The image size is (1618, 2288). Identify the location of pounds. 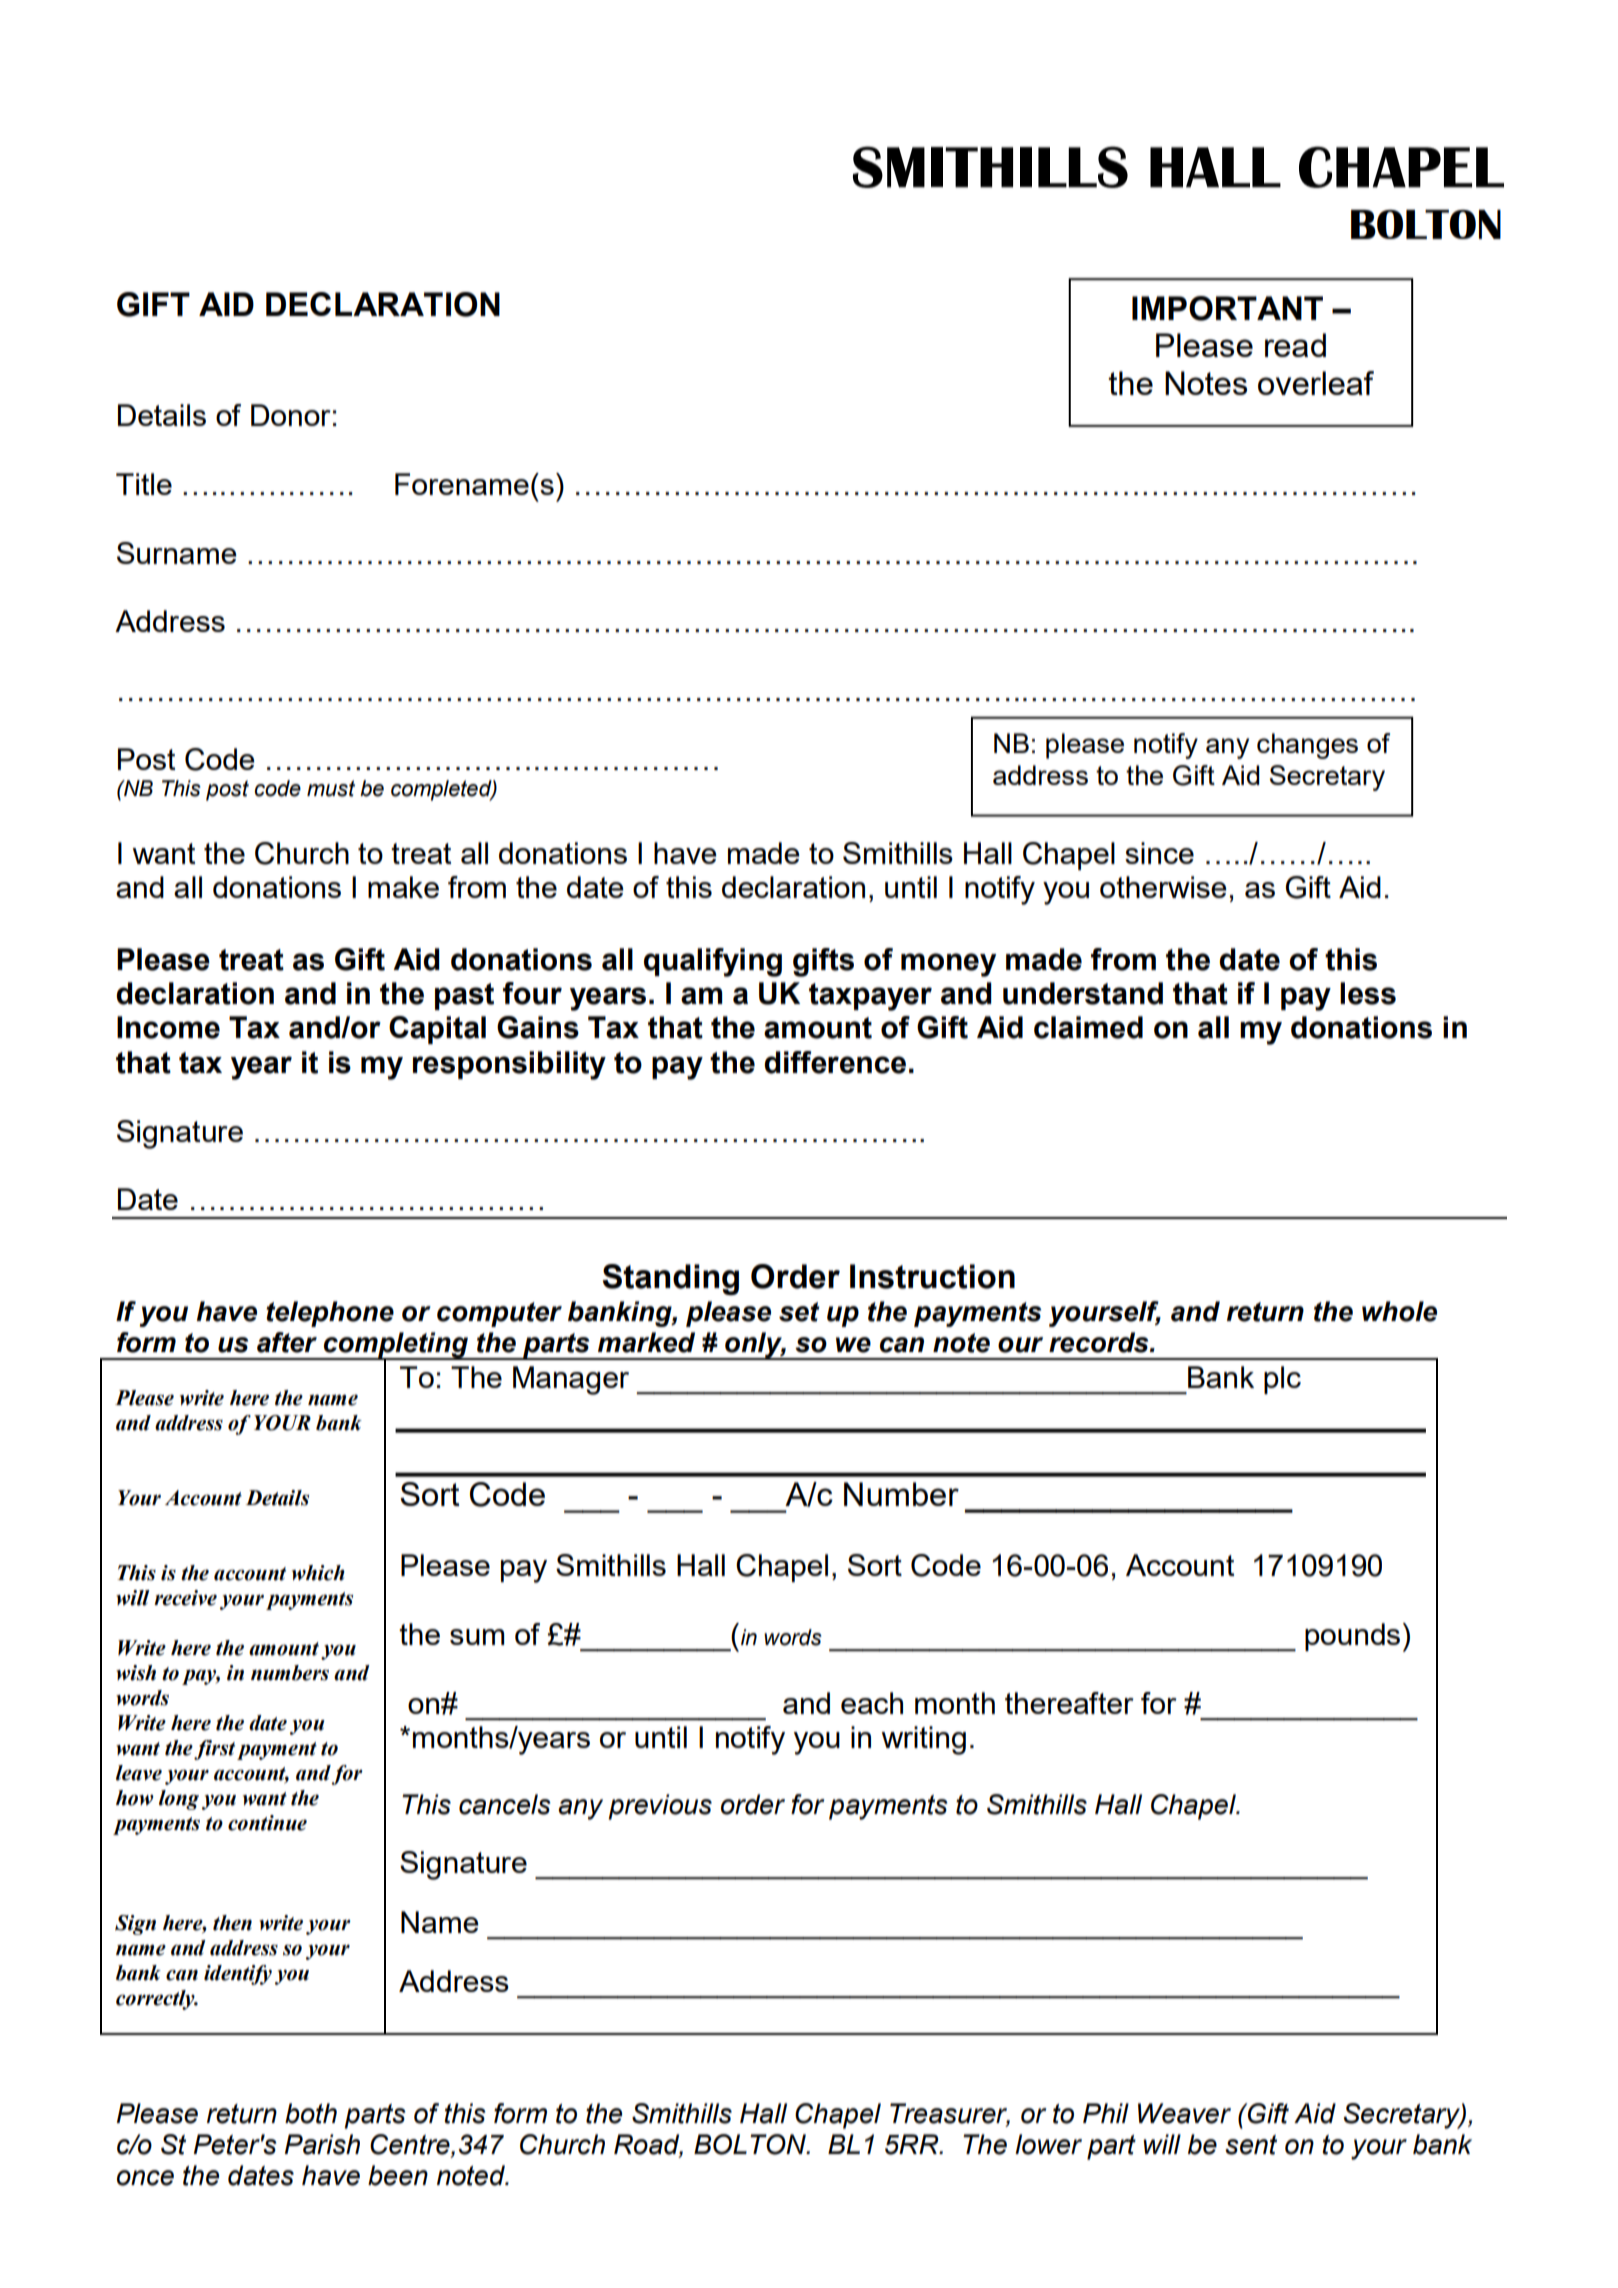
(1352, 1637).
